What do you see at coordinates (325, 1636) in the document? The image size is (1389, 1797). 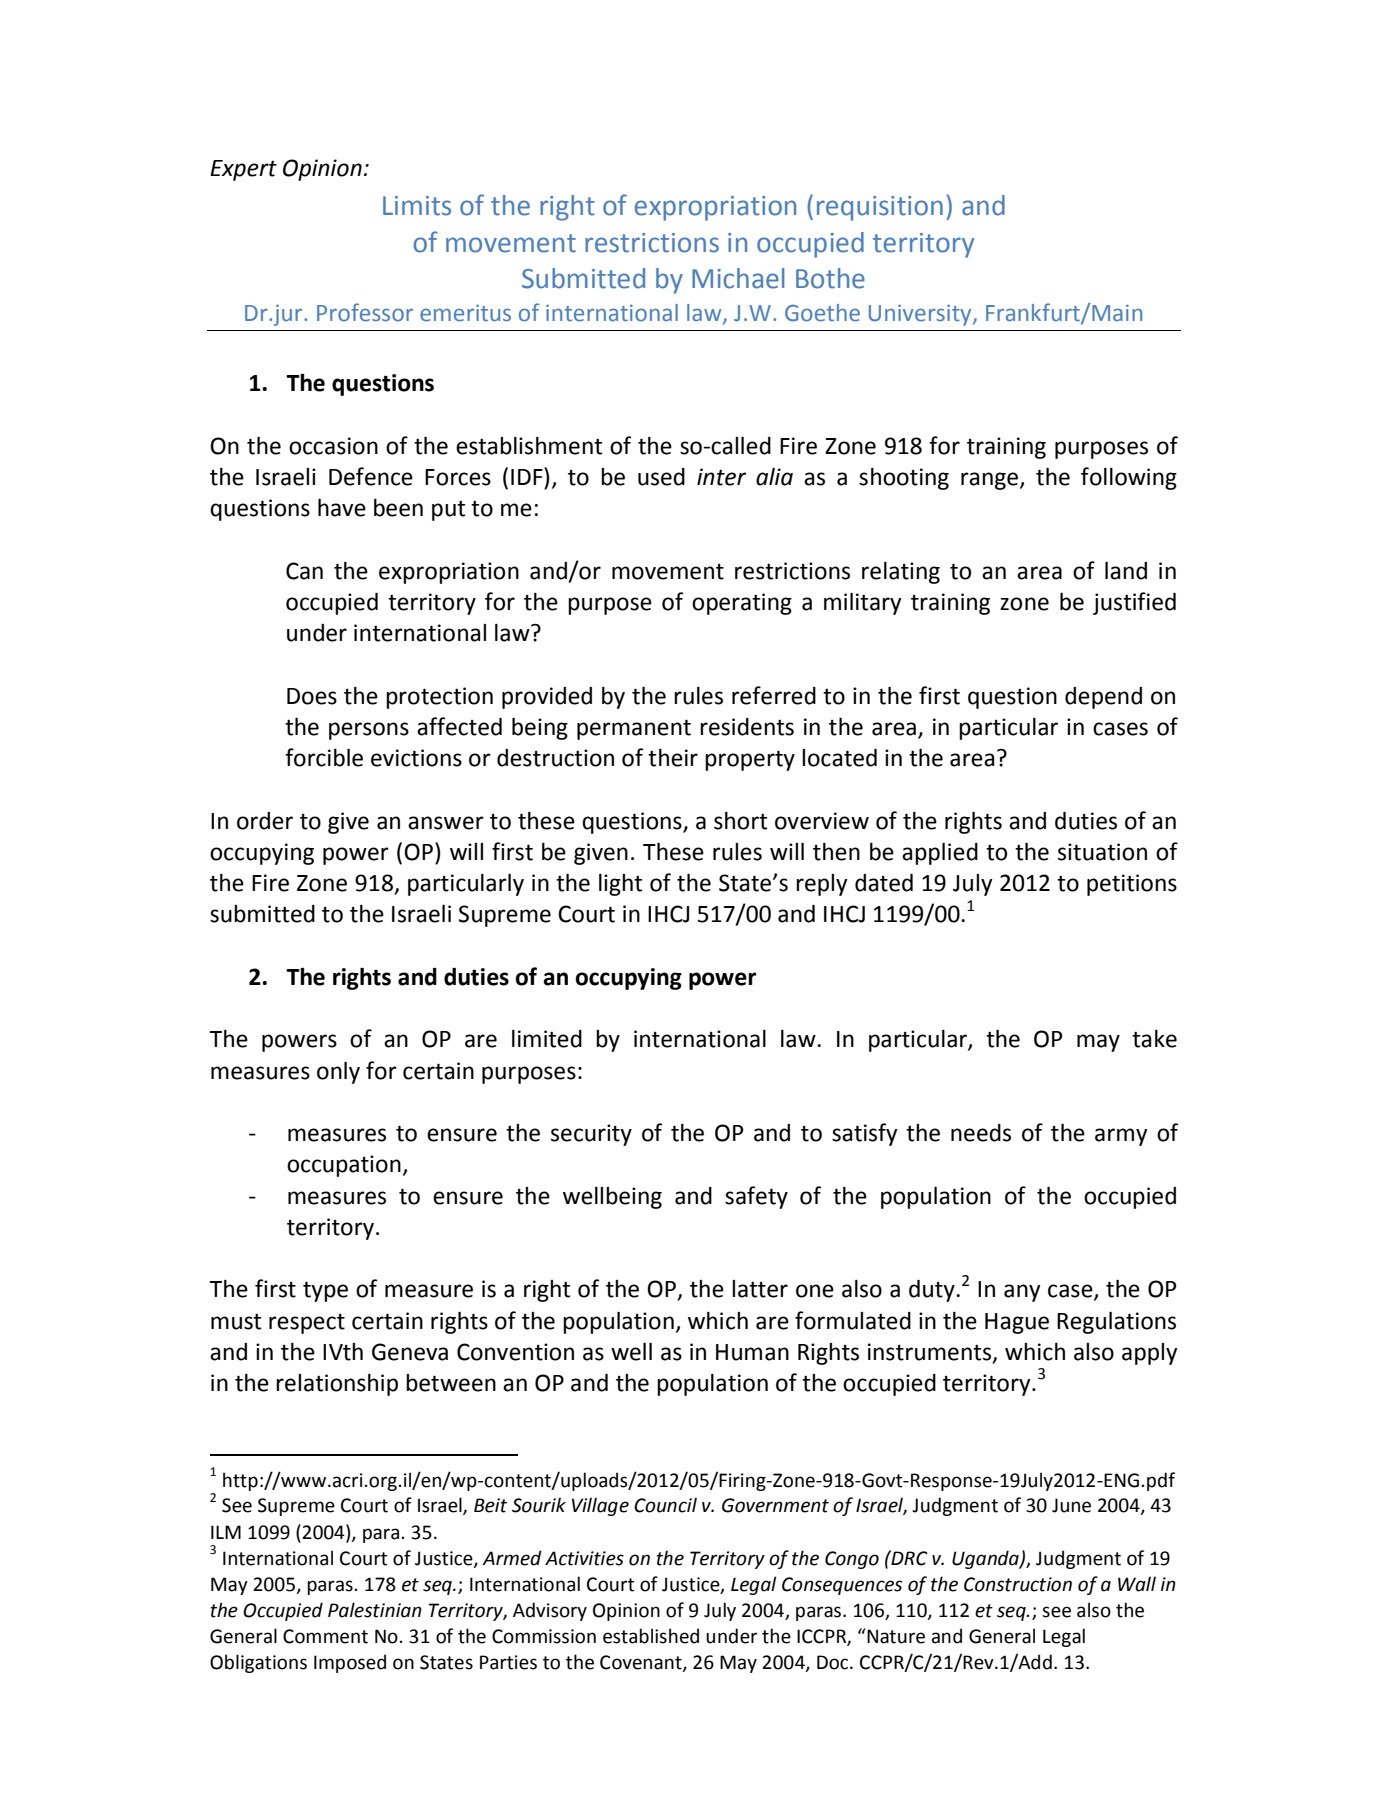 I see `Comment` at bounding box center [325, 1636].
